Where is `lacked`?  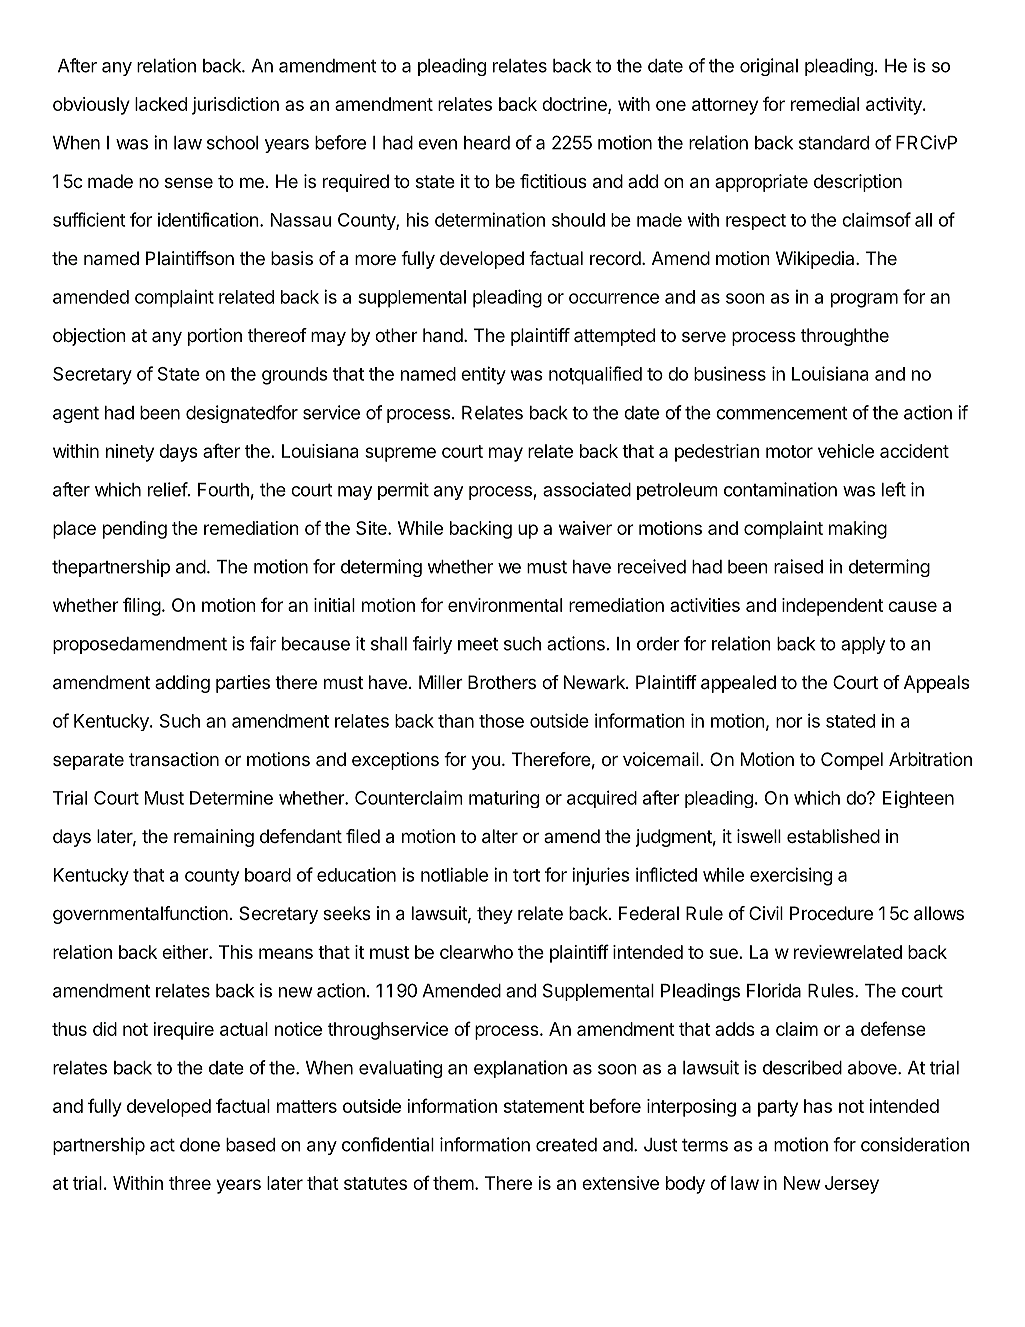 lacked is located at coordinates (161, 104).
